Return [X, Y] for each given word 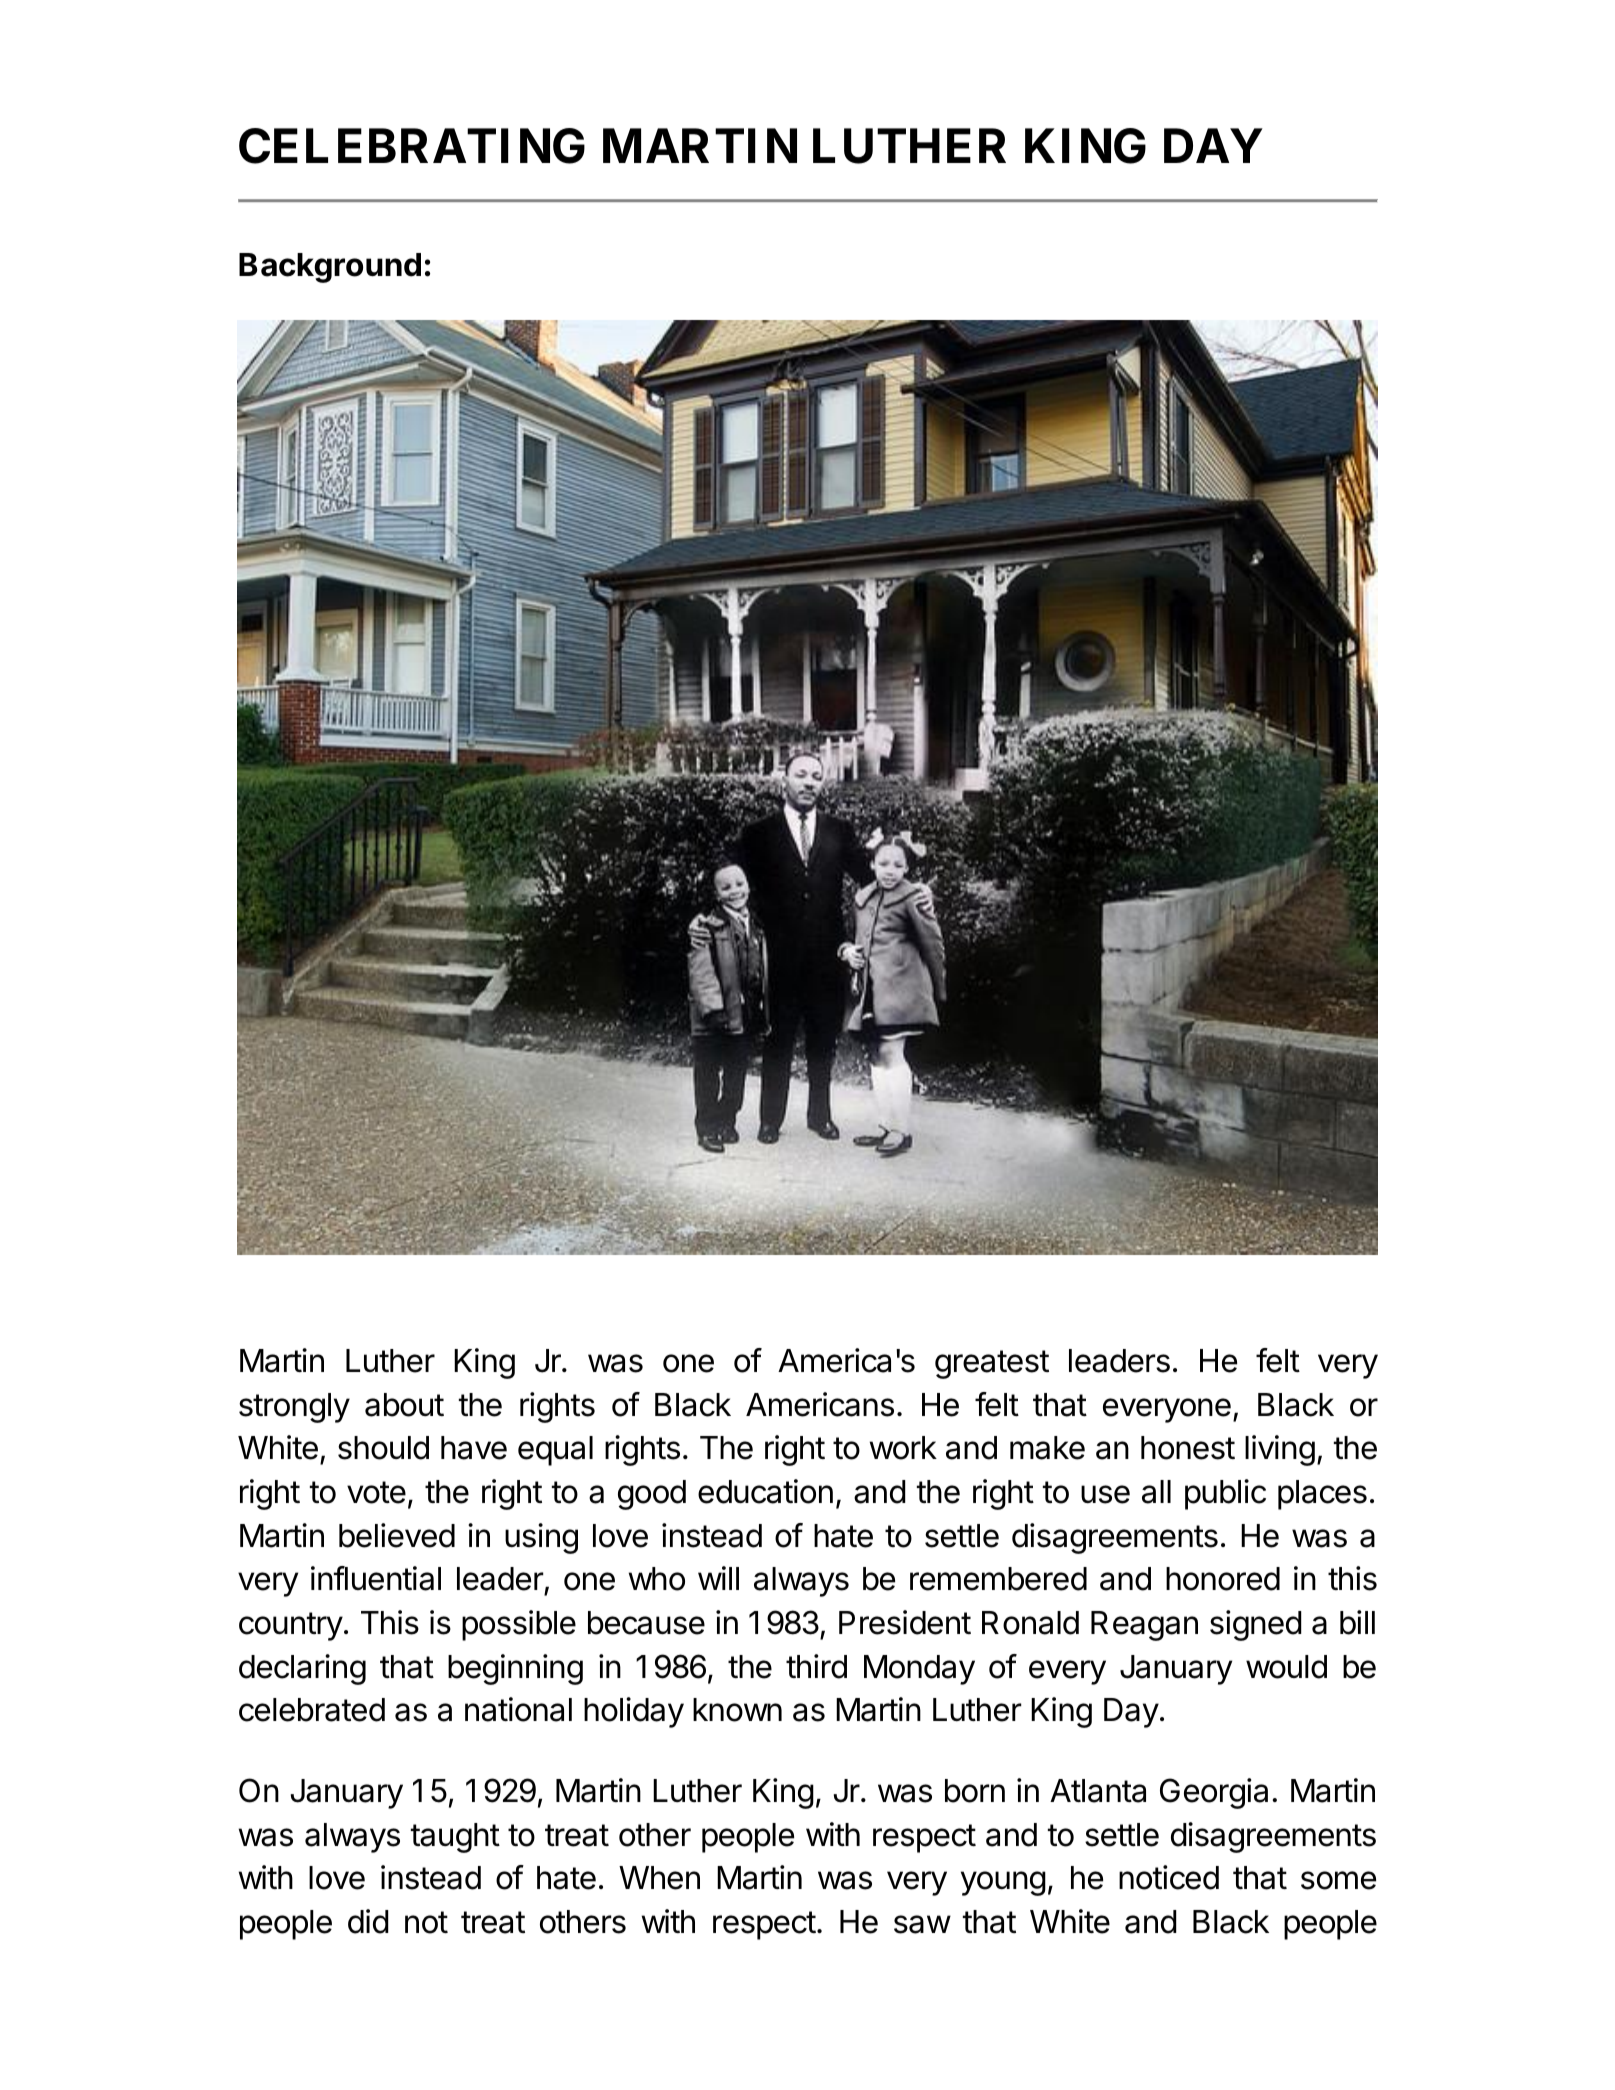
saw [922, 1924]
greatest [992, 1364]
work [903, 1448]
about [404, 1405]
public [1225, 1494]
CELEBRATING [412, 146]
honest [1188, 1448]
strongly [294, 1408]
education [765, 1491]
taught [455, 1838]
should [383, 1448]
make [1047, 1448]
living [1280, 1450]
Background [330, 268]
